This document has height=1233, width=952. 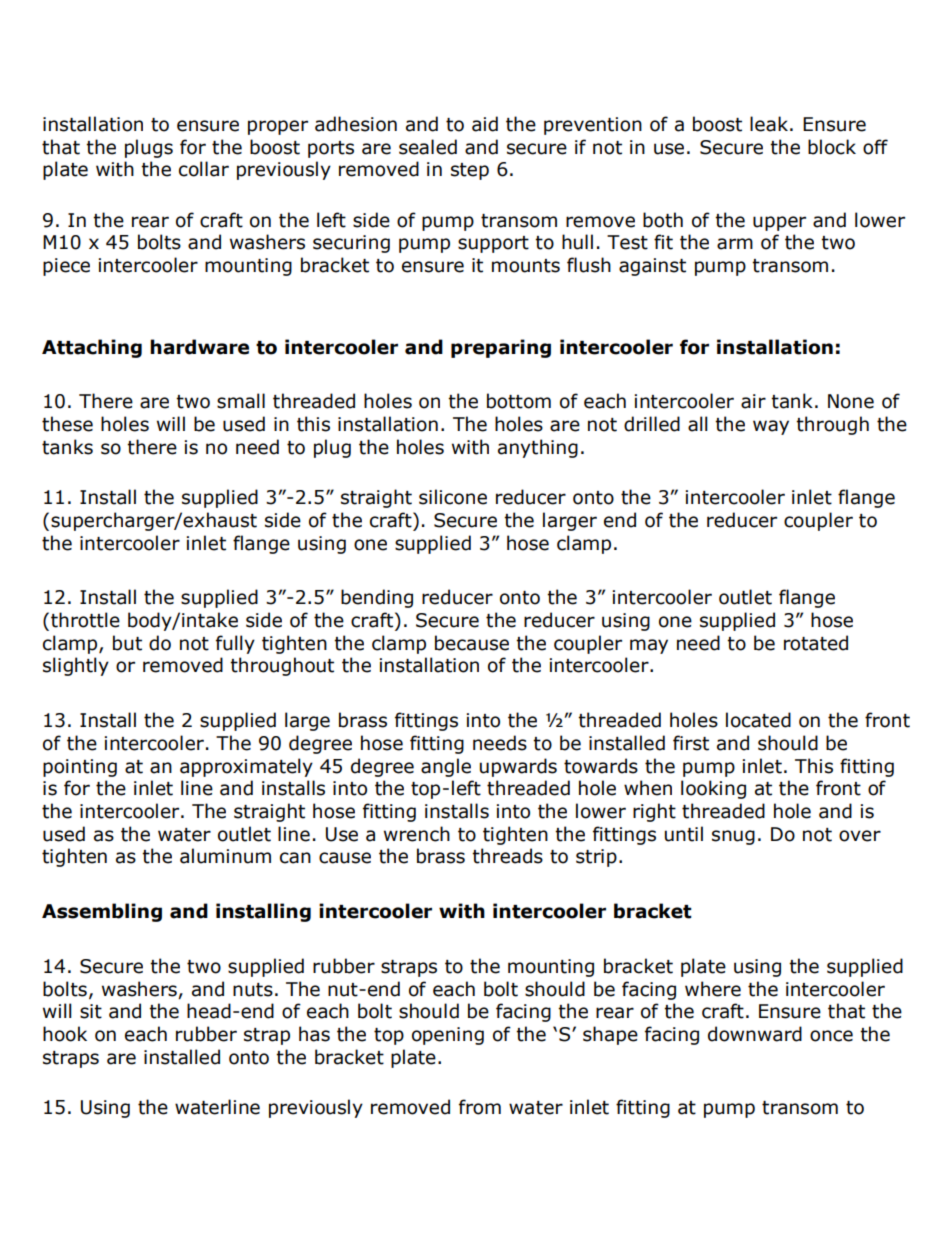 I want to click on air, so click(x=753, y=401).
